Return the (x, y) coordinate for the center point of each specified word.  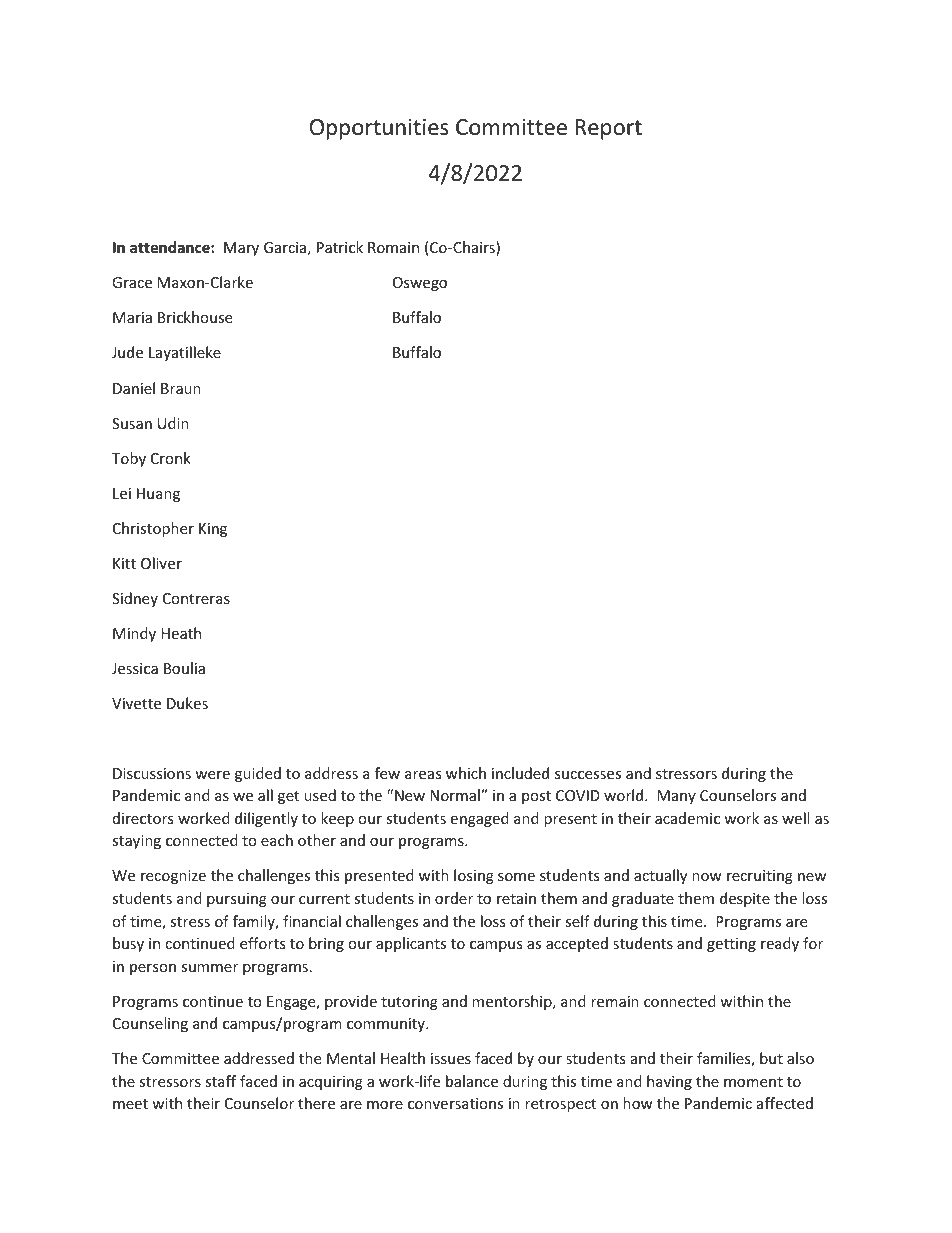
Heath (181, 633)
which (466, 773)
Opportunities (379, 129)
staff (220, 1081)
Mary (241, 249)
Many (676, 797)
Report (609, 129)
